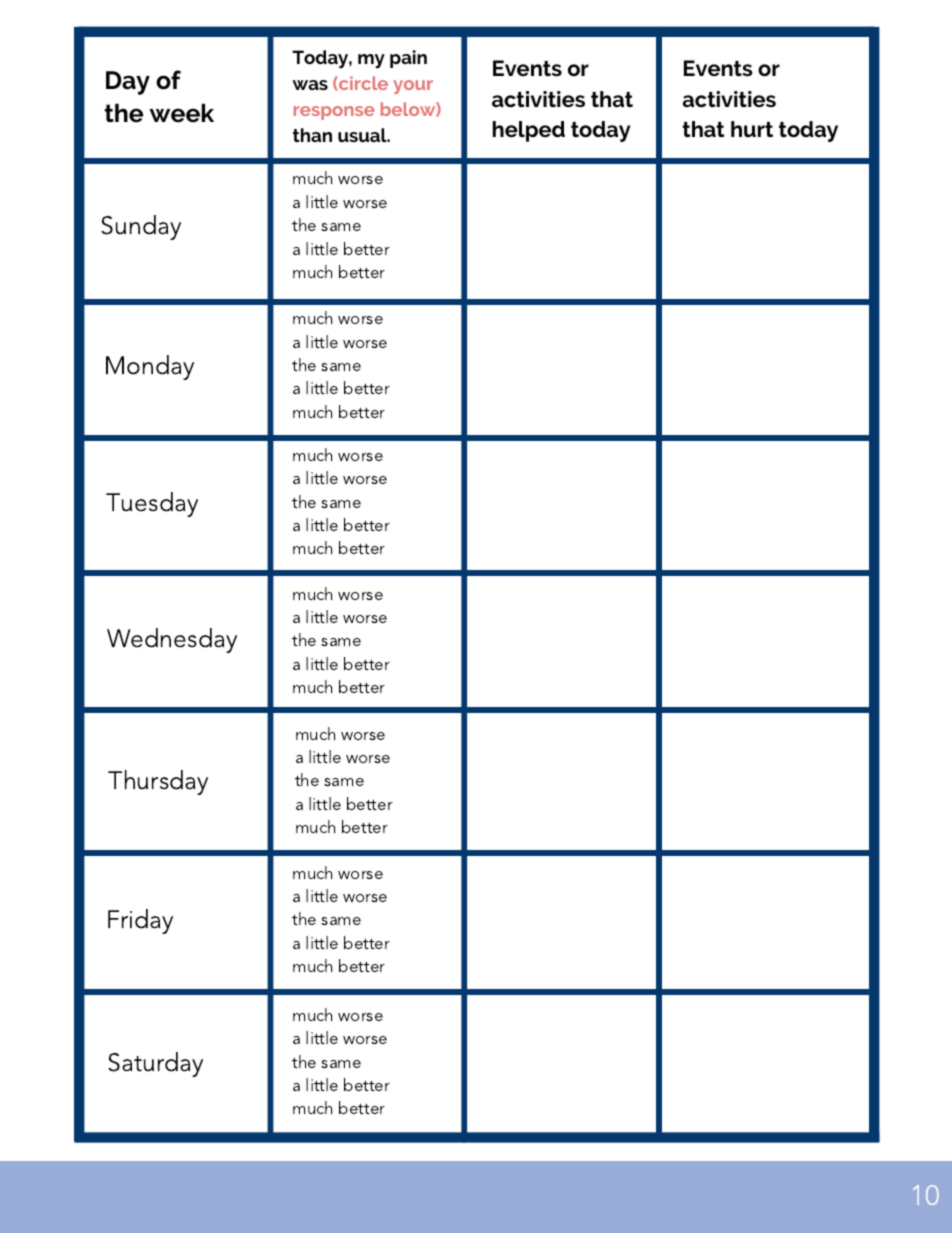  I want to click on Monday, so click(150, 367).
